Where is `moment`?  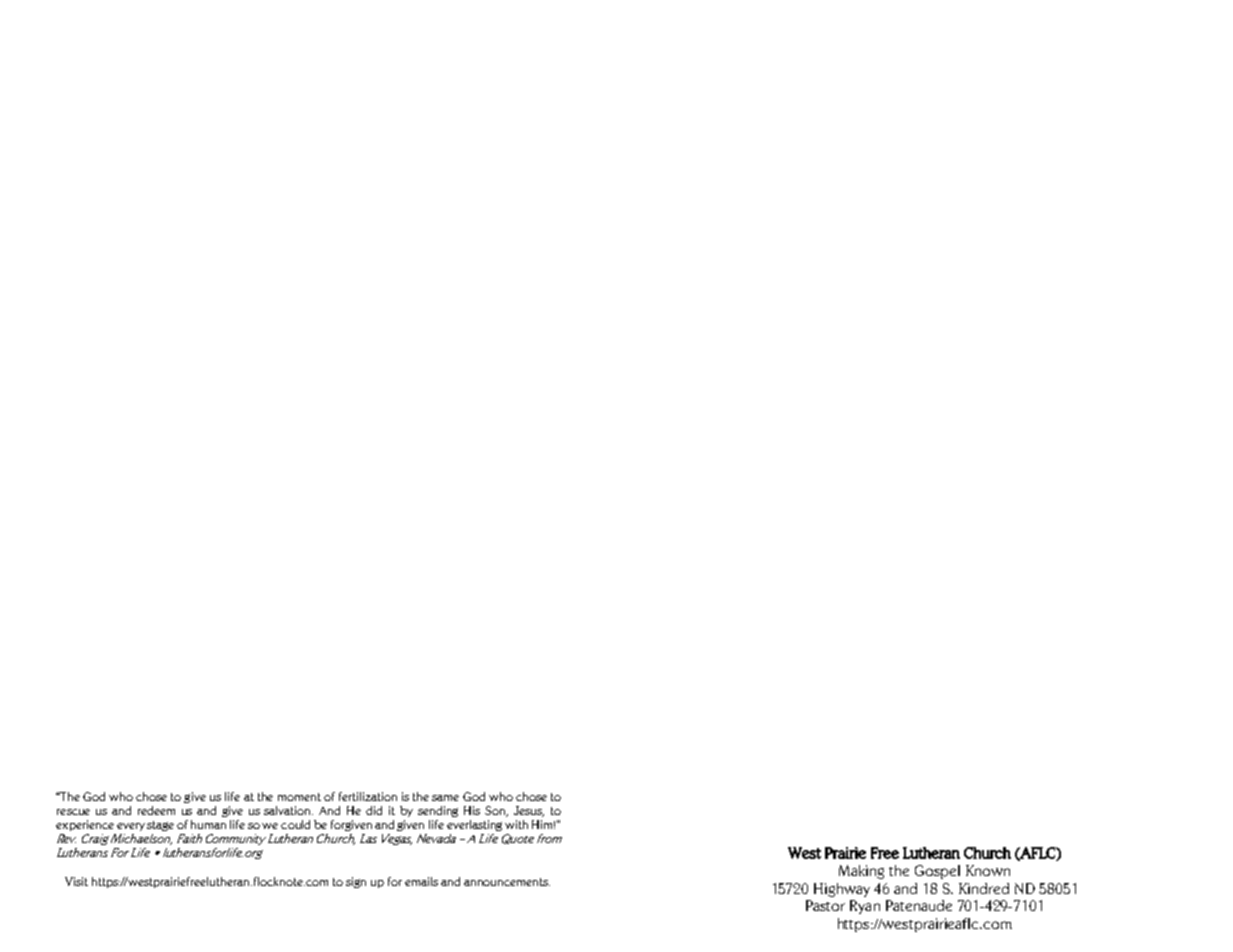 moment is located at coordinates (299, 797).
